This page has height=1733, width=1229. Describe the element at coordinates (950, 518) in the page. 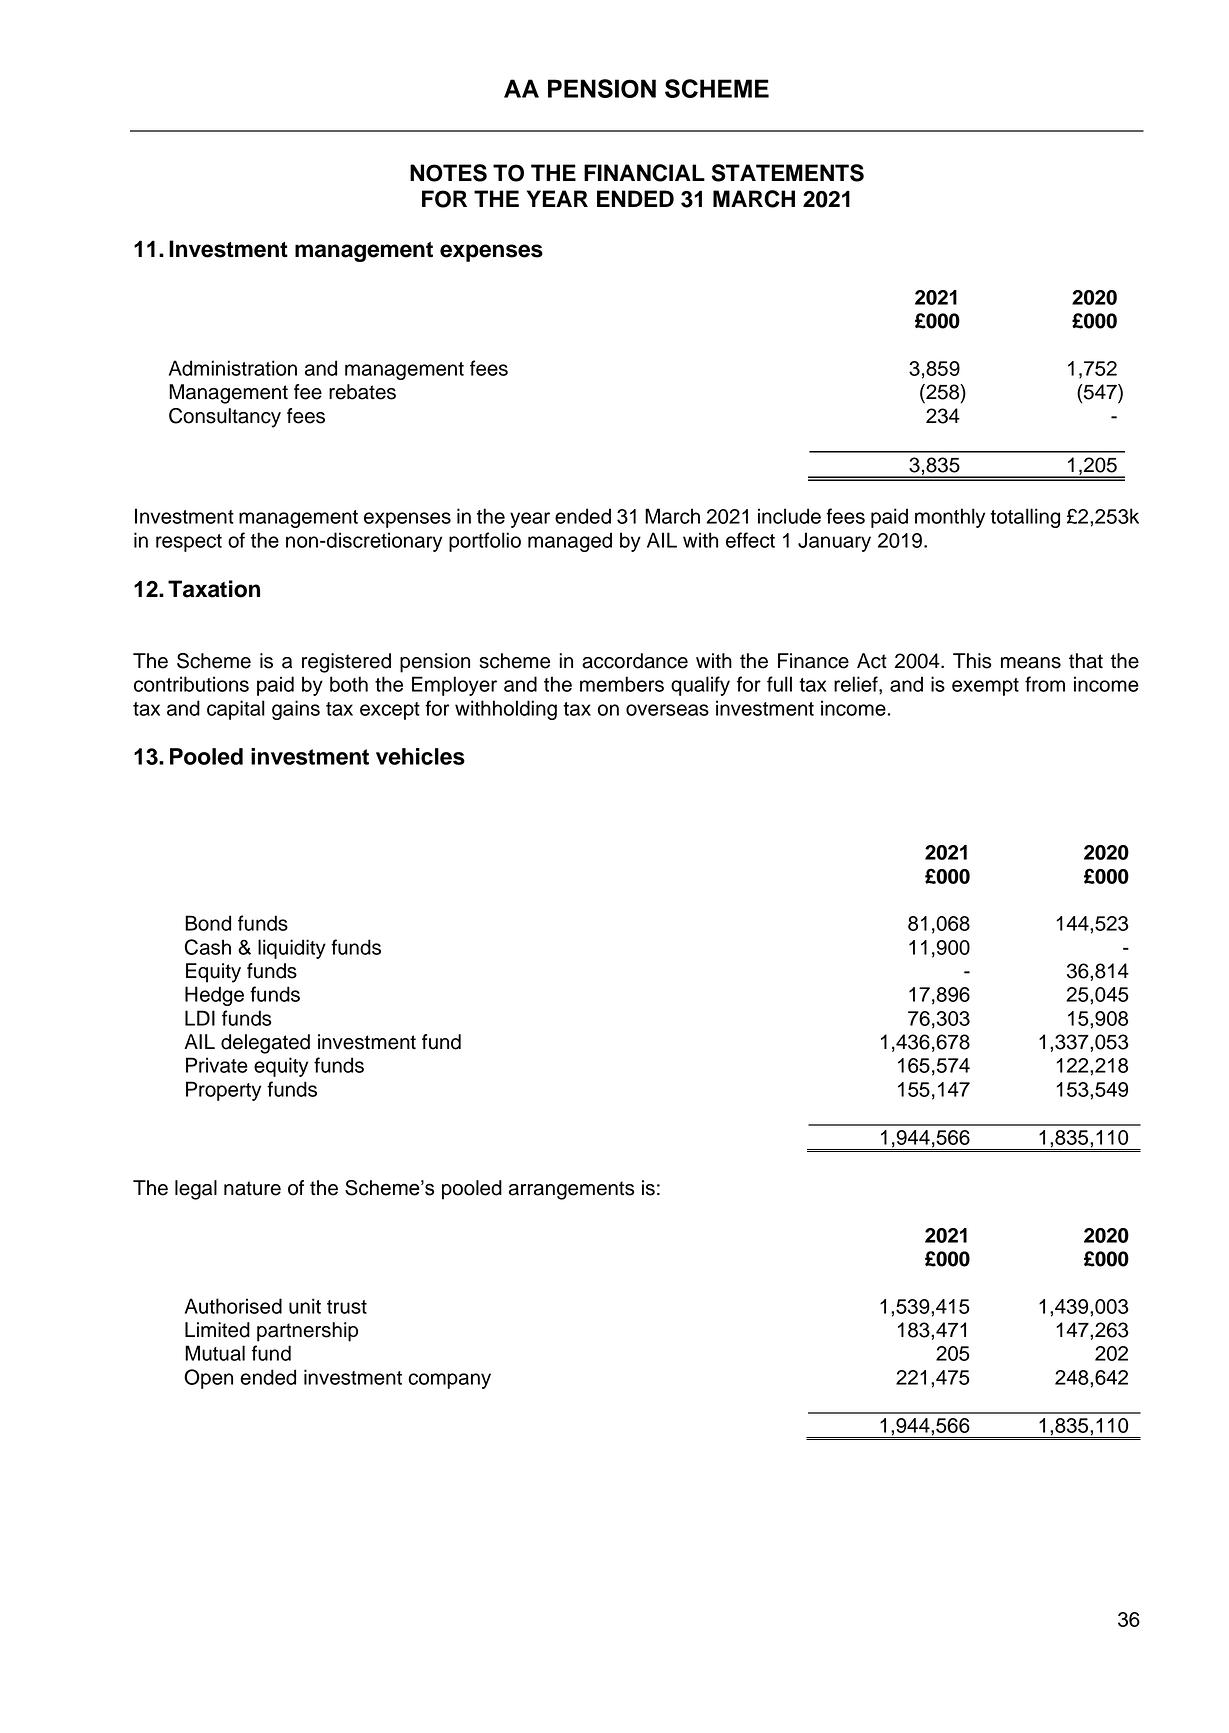

I see `monthly` at that location.
